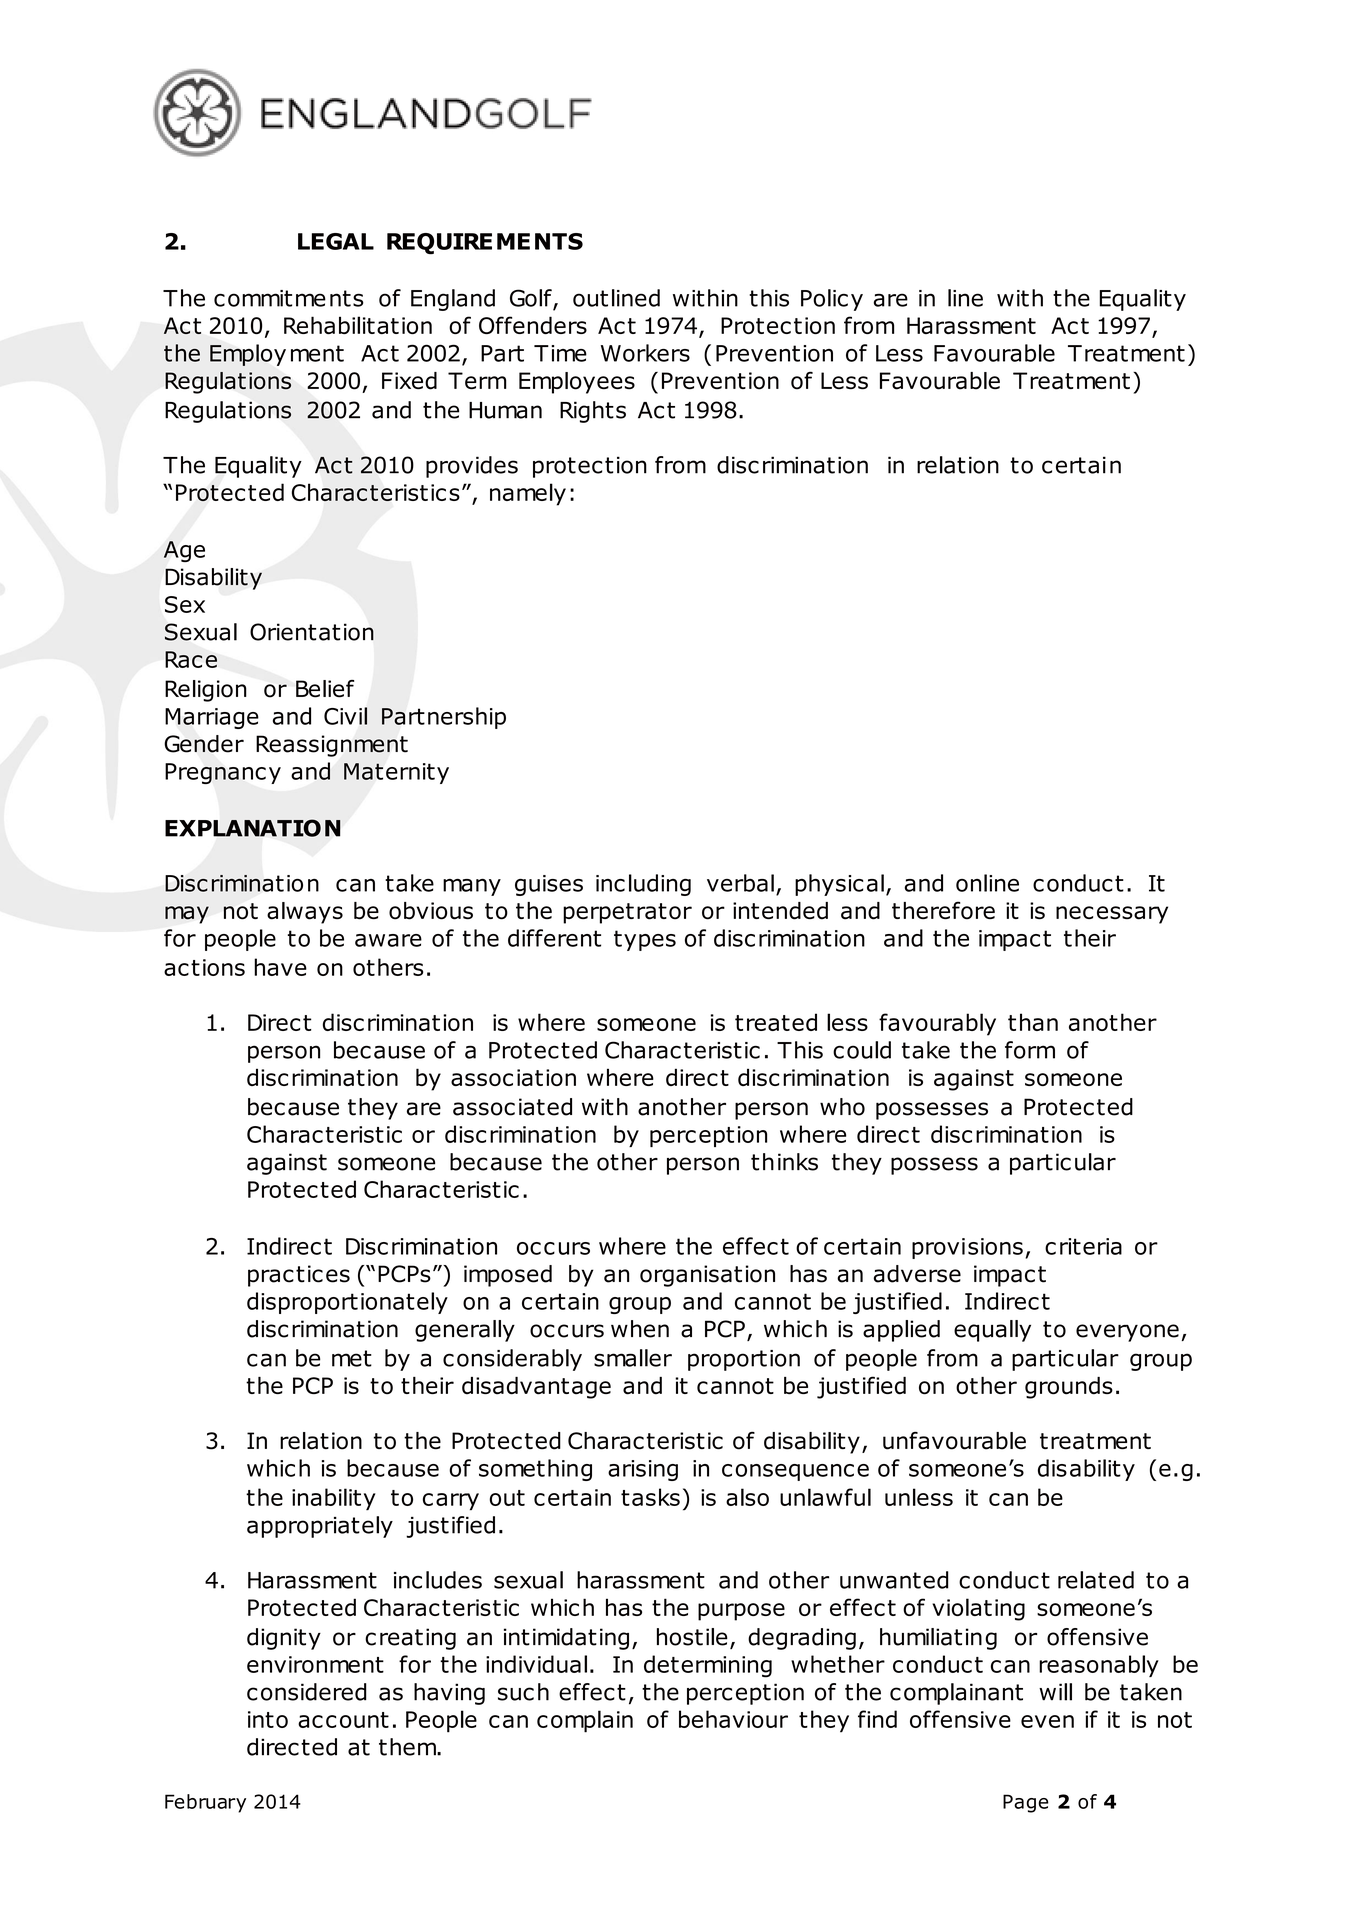 This image has height=1929, width=1365. What do you see at coordinates (312, 632) in the image?
I see `Orientation` at bounding box center [312, 632].
